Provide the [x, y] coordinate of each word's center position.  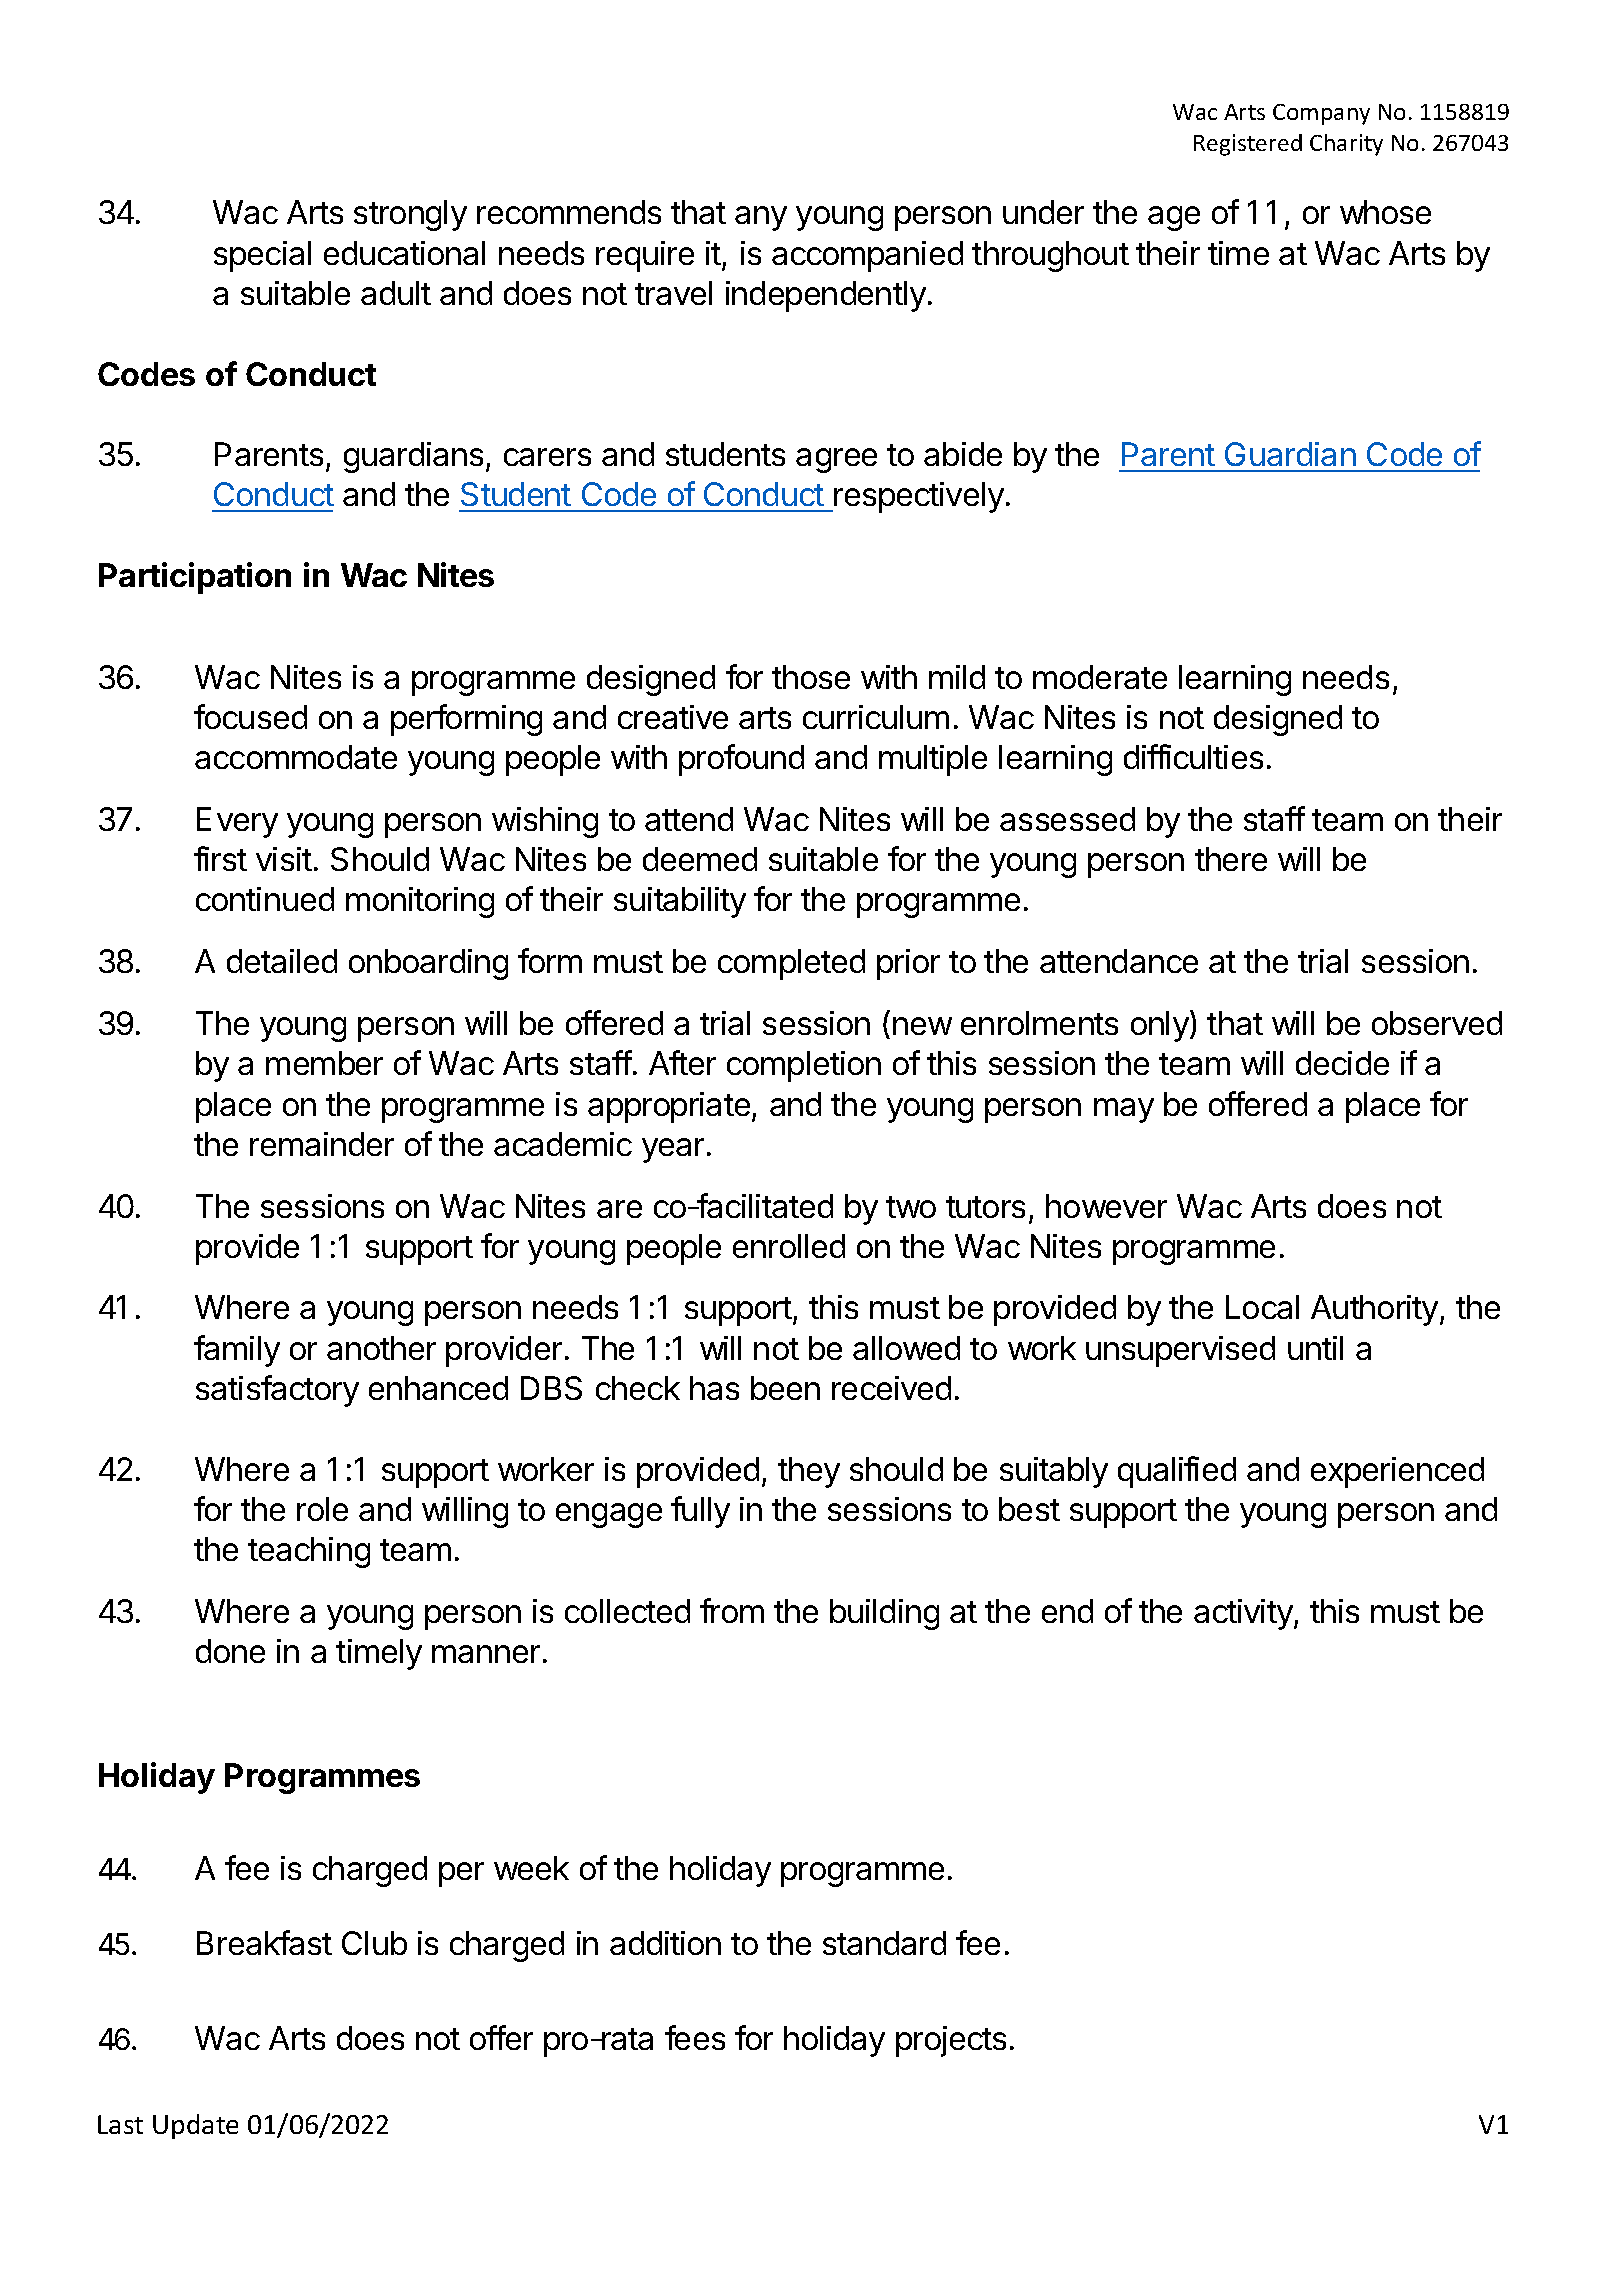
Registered [1248, 145]
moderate [1100, 677]
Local [1262, 1307]
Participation [195, 578]
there [1231, 859]
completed [791, 964]
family [237, 1351]
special [262, 256]
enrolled [789, 1246]
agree [836, 460]
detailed [282, 961]
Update [195, 2126]
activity [1243, 1614]
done [230, 1651]
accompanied [867, 256]
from [732, 1610]
